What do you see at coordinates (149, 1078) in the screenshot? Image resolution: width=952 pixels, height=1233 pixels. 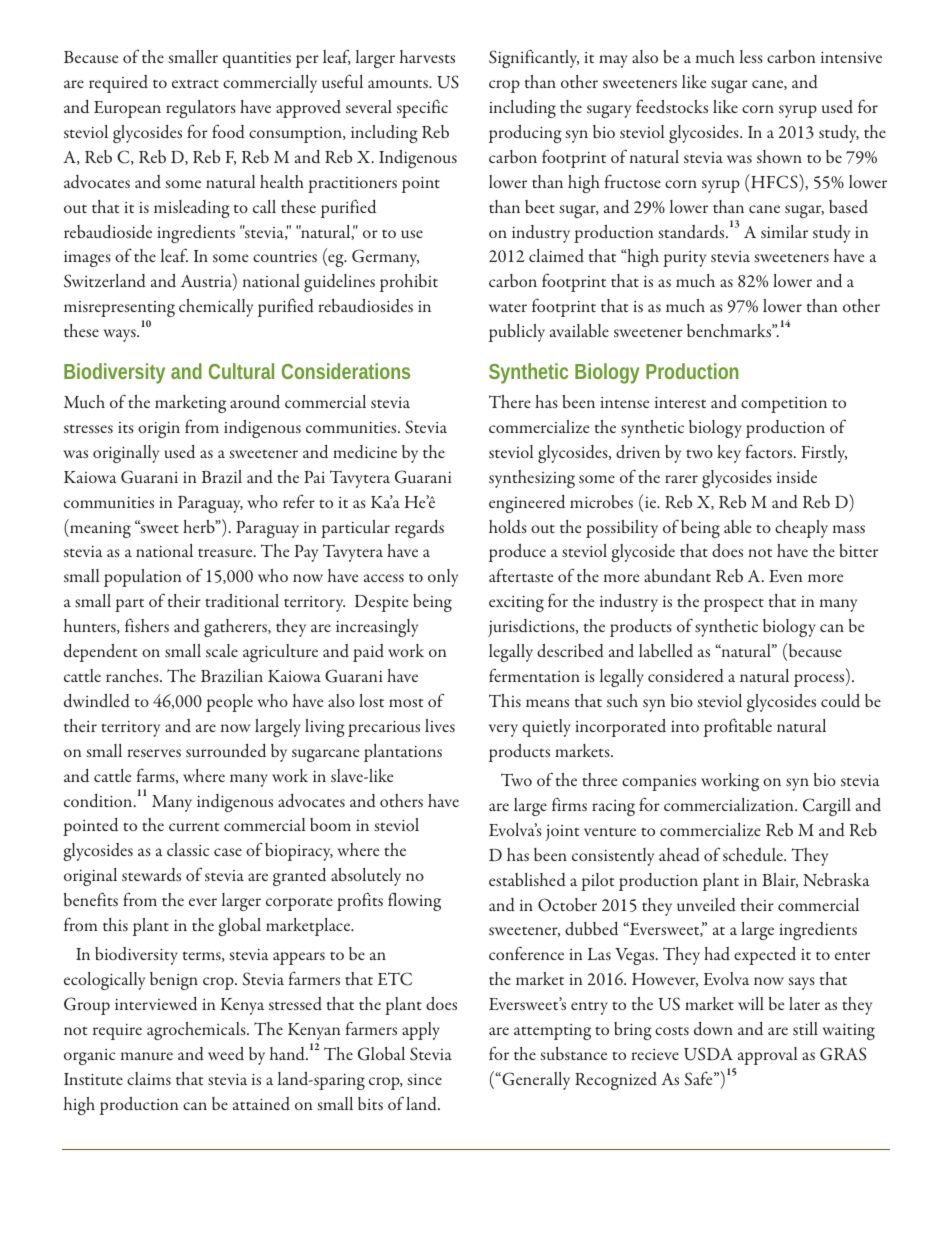 I see `claims` at bounding box center [149, 1078].
